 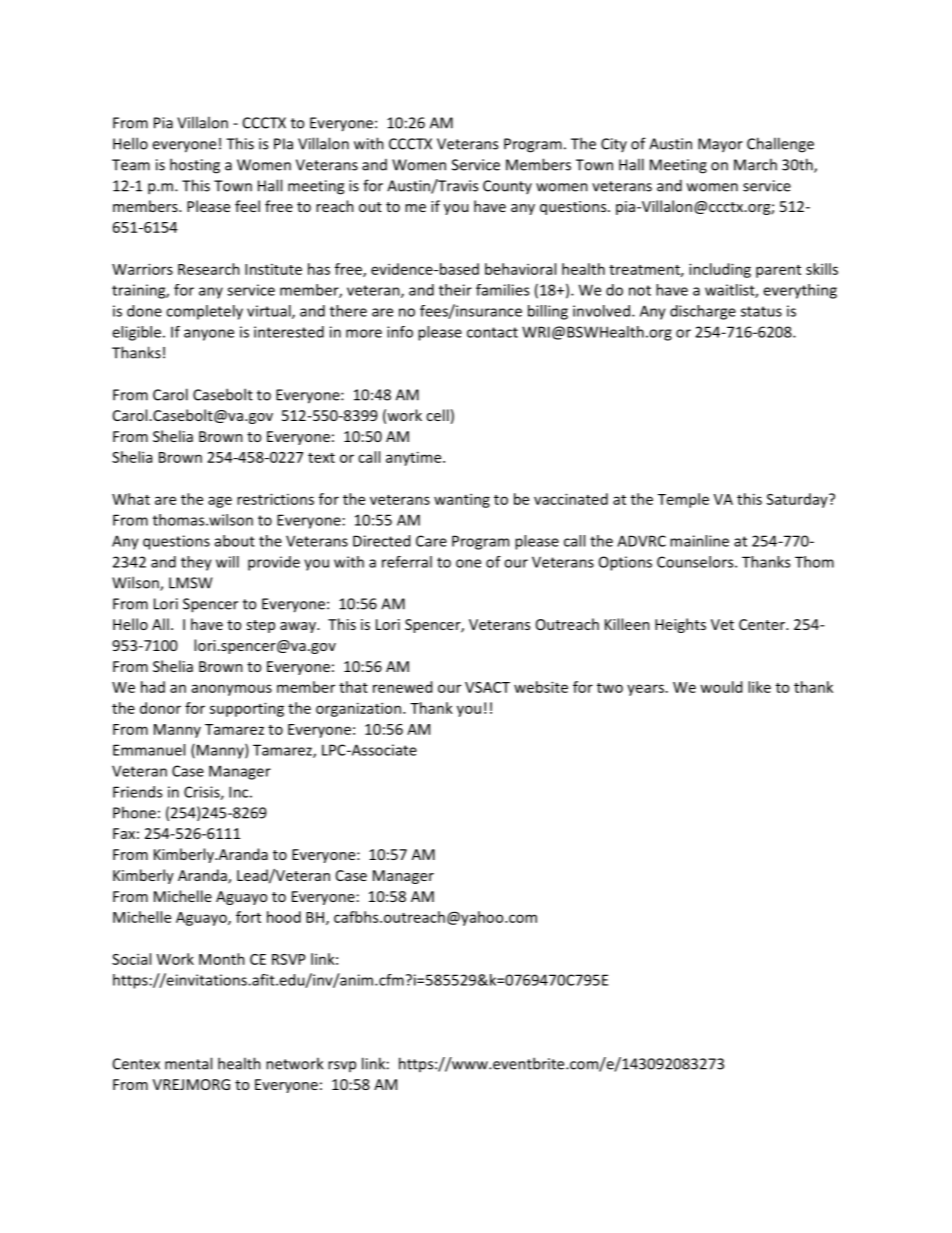 What do you see at coordinates (260, 626) in the document?
I see `step` at bounding box center [260, 626].
